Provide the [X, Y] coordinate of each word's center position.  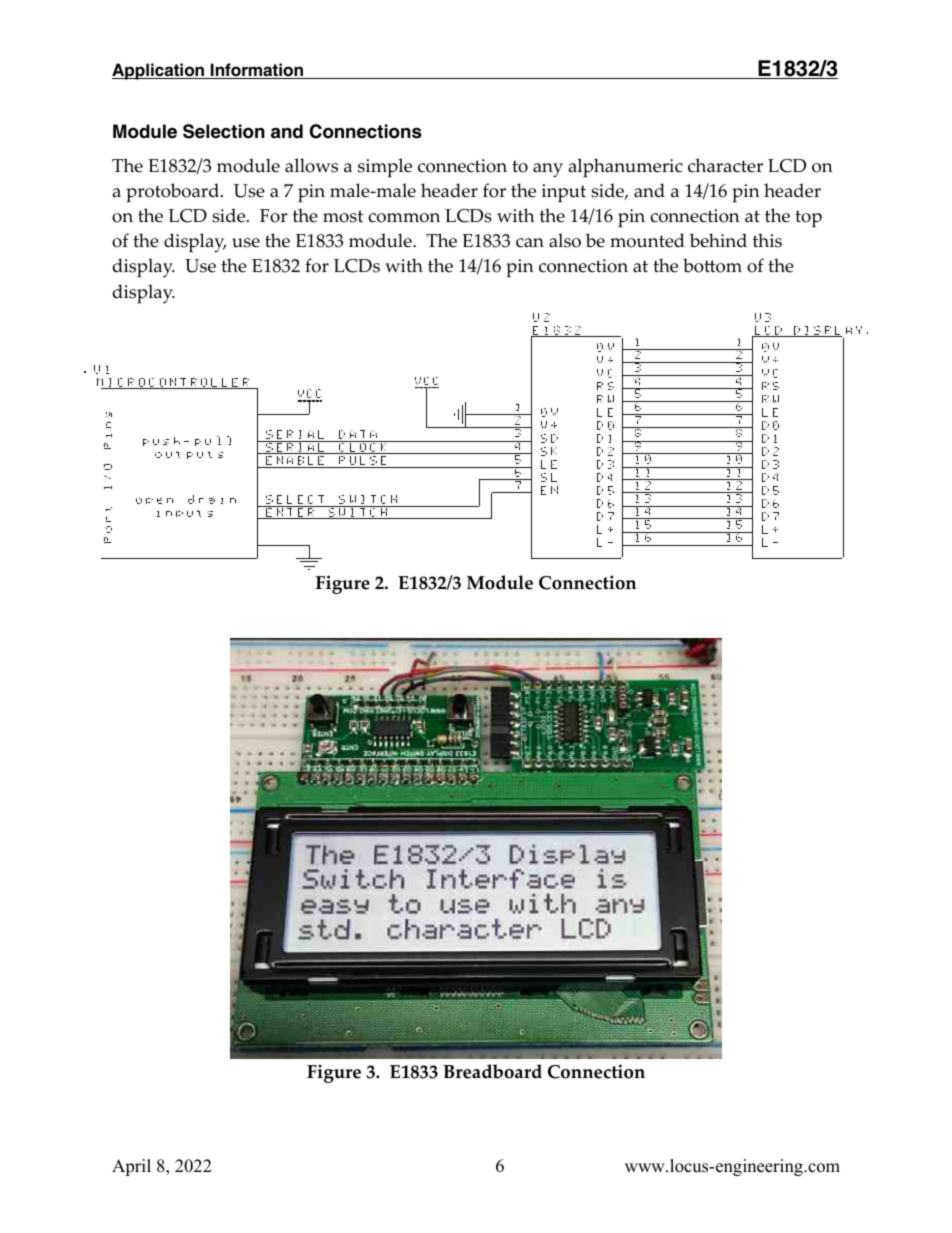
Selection [224, 131]
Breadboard [492, 1071]
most [343, 216]
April [131, 1167]
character [725, 165]
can [530, 243]
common [404, 218]
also [565, 240]
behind [718, 240]
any [548, 170]
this [767, 240]
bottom [712, 265]
